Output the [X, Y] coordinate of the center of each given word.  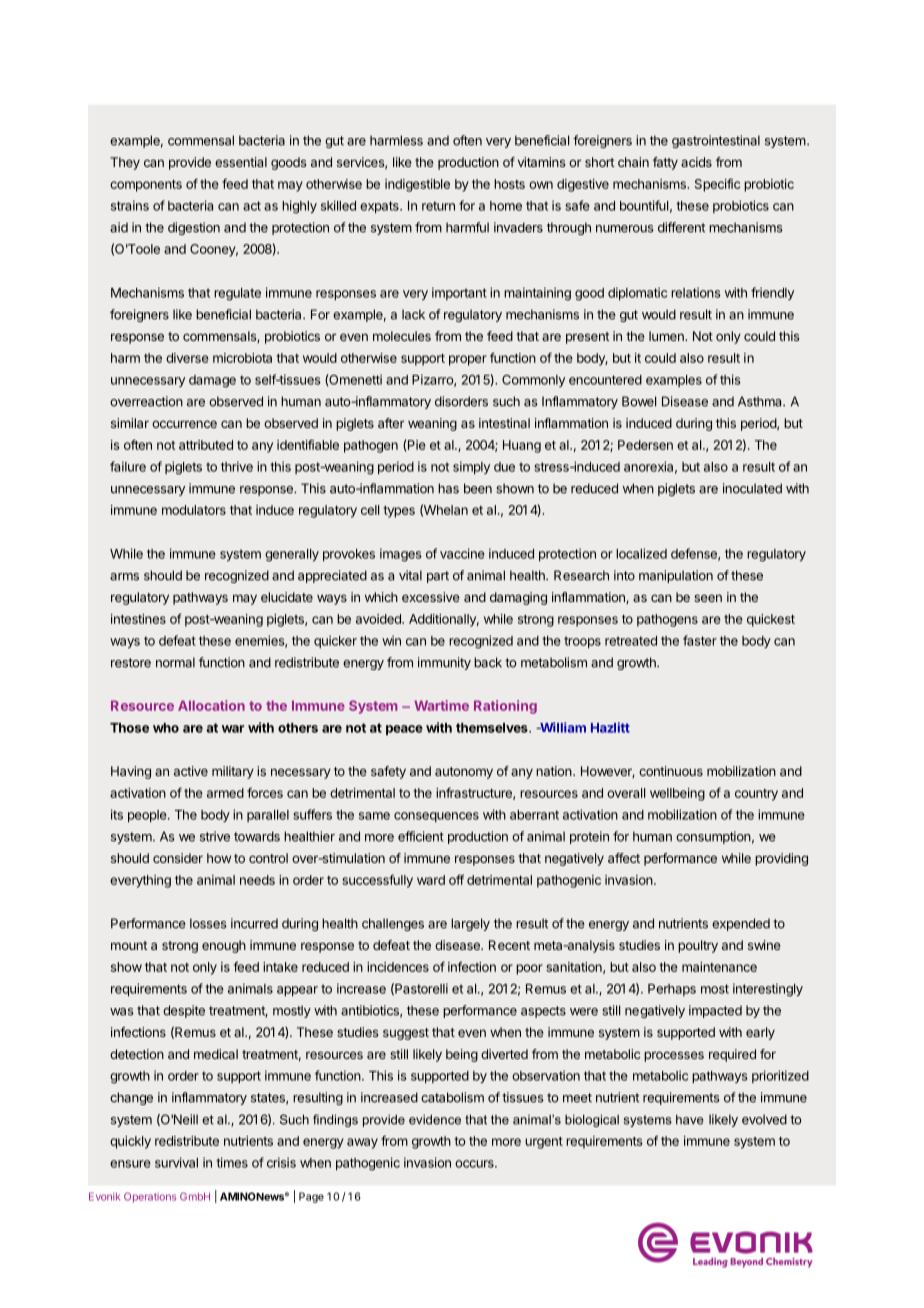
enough [224, 946]
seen [708, 598]
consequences [436, 817]
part [438, 577]
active [191, 771]
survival [176, 1162]
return [438, 206]
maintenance [719, 967]
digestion [194, 228]
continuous [671, 771]
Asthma [761, 401]
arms [124, 577]
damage [212, 381]
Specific [717, 185]
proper [468, 360]
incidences [398, 967]
